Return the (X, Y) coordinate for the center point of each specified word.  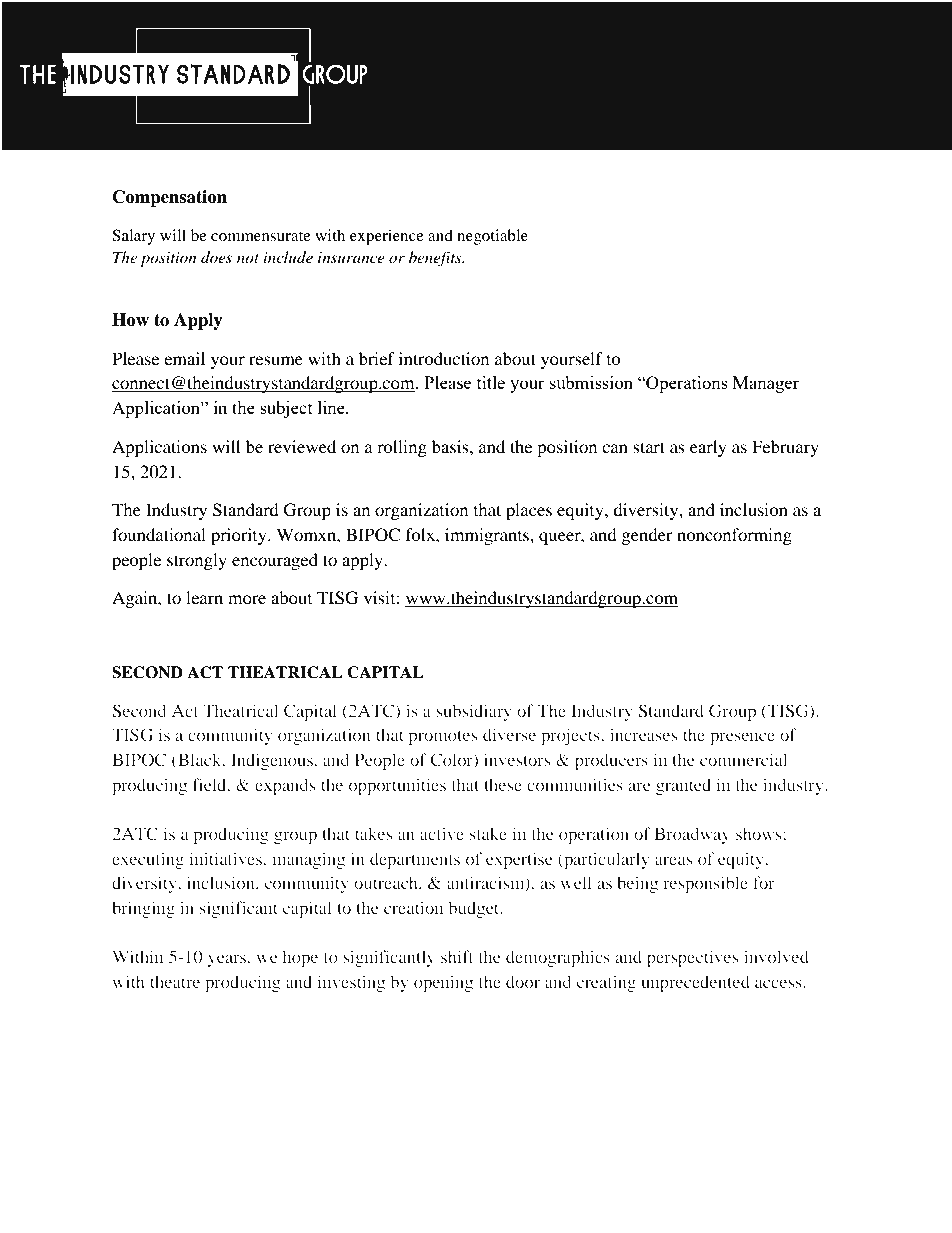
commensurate (261, 236)
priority (240, 536)
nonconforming (734, 536)
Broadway (692, 835)
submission (591, 382)
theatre (175, 981)
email (184, 358)
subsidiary (474, 712)
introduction (444, 358)
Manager (766, 384)
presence (742, 738)
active (442, 833)
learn (204, 597)
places (529, 511)
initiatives (227, 858)
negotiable (492, 237)
